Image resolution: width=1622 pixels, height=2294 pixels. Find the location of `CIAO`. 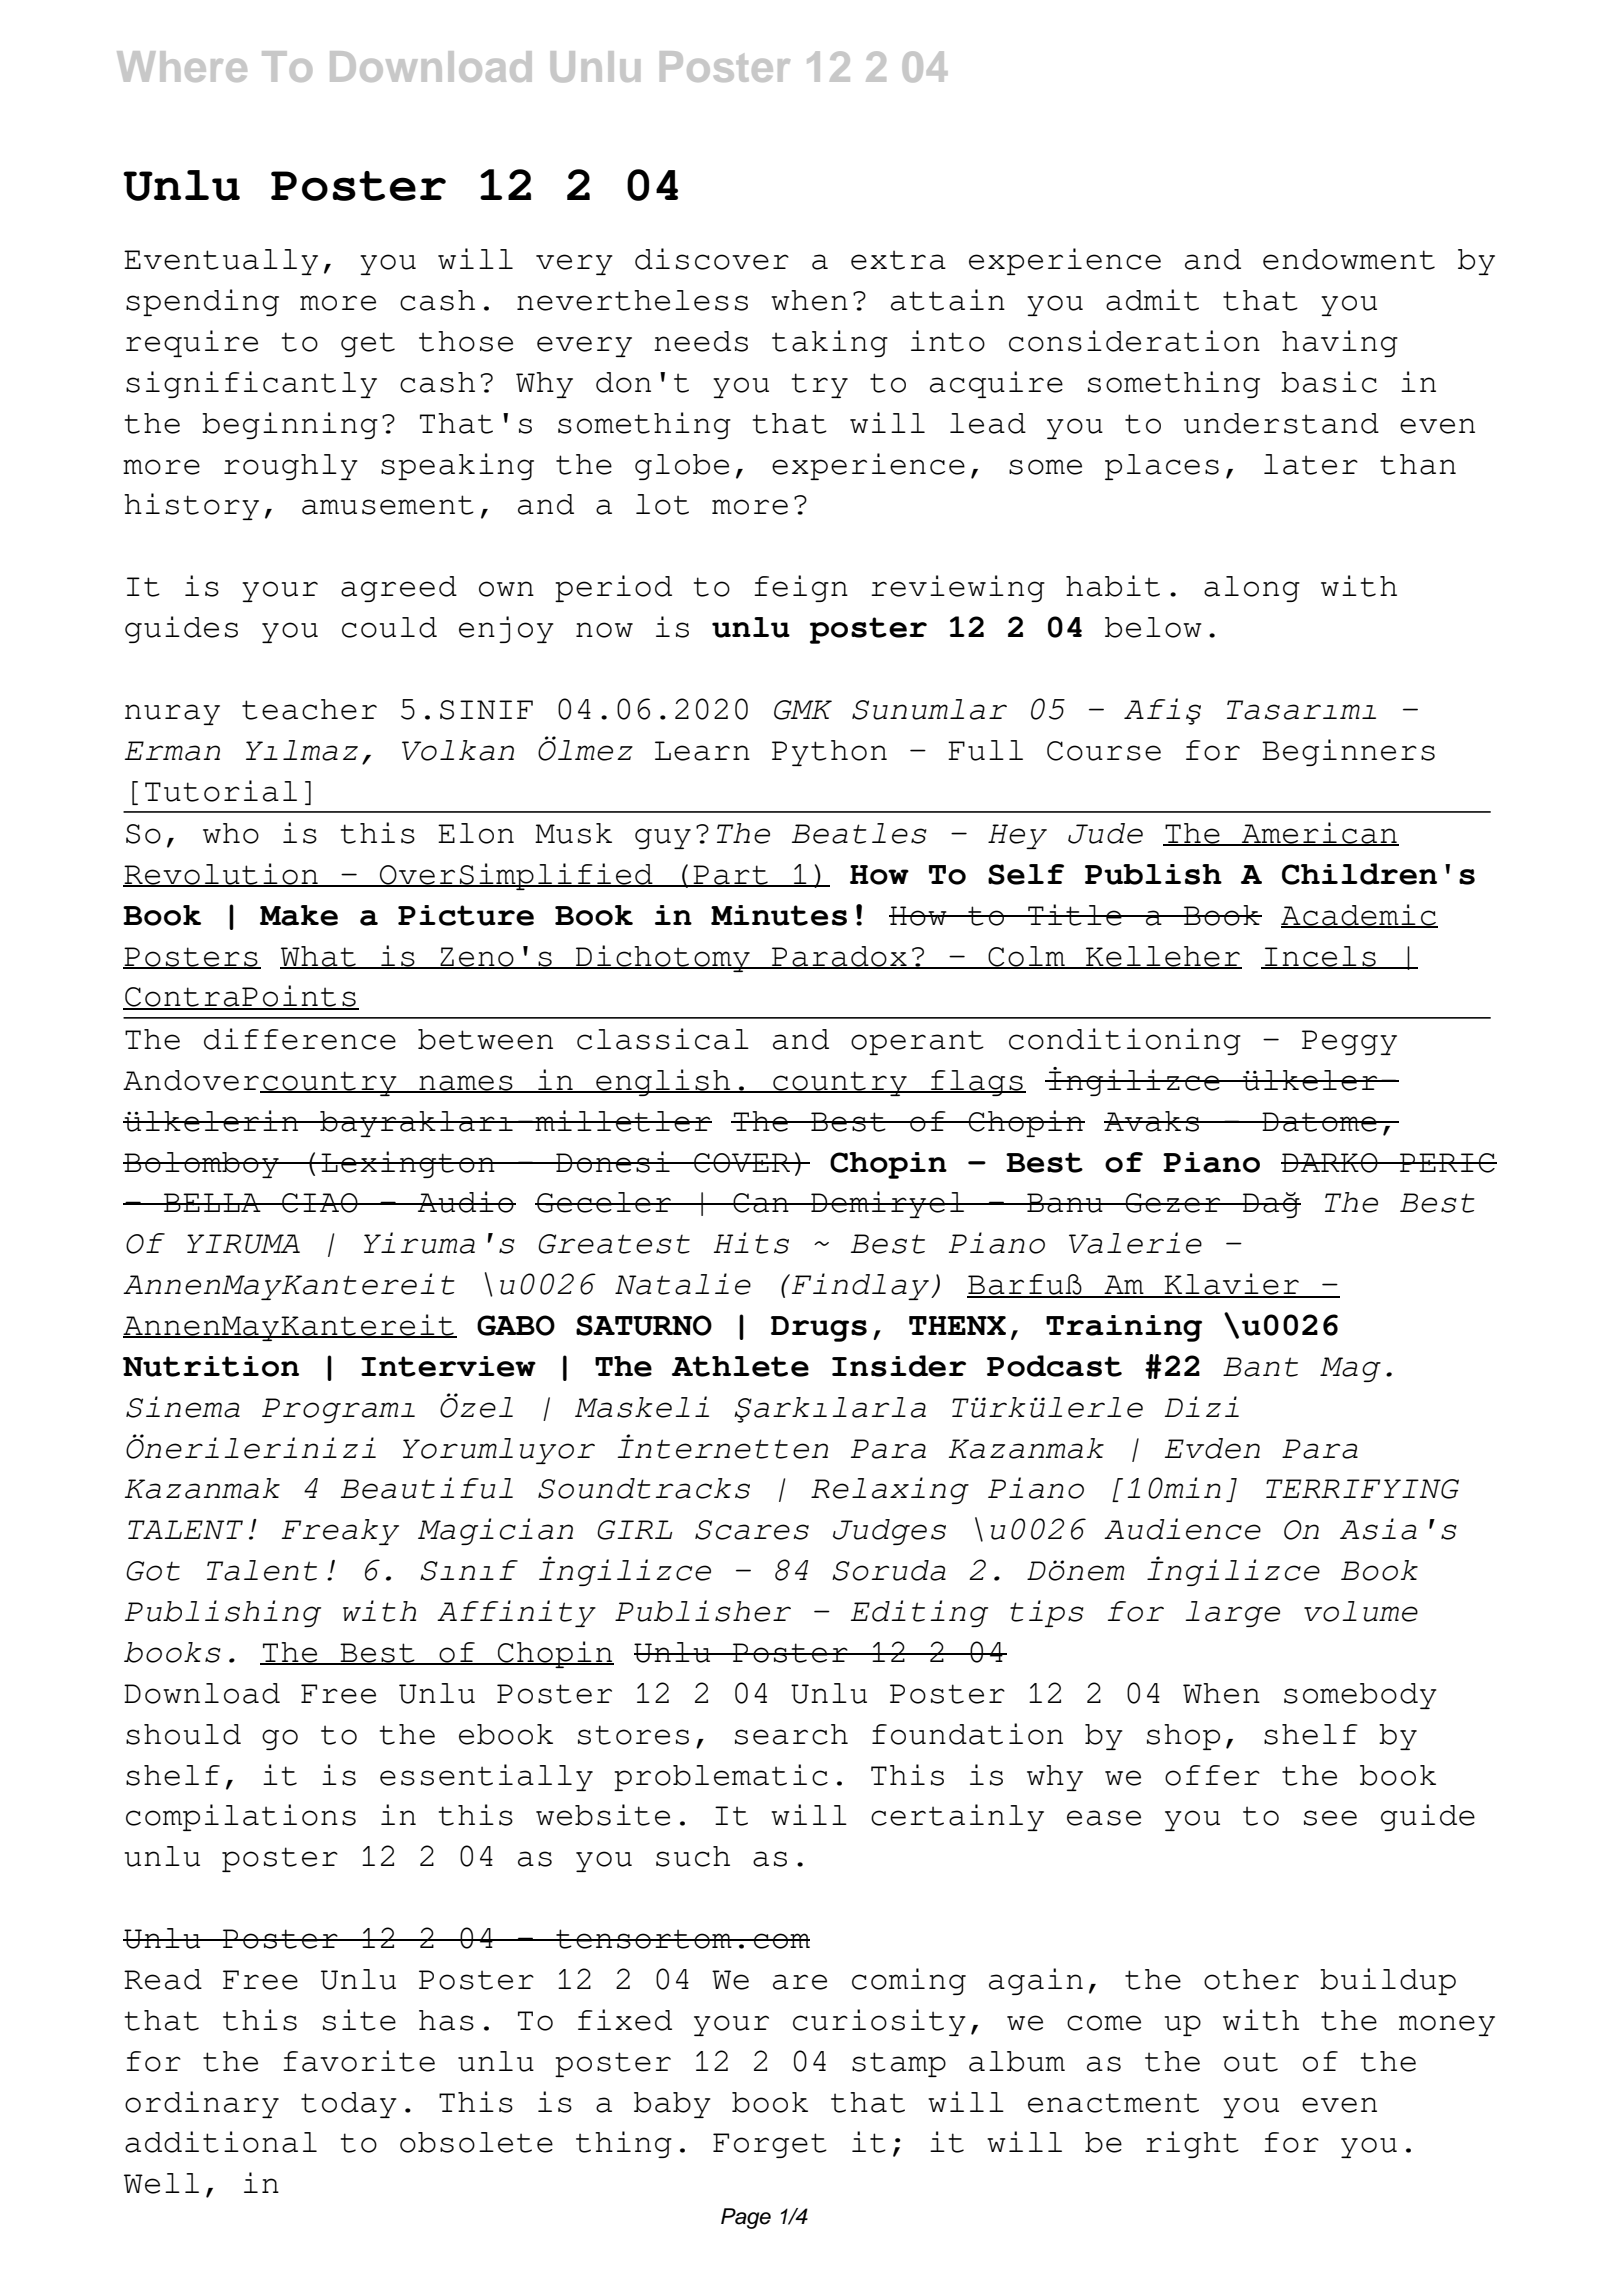

CIAO is located at coordinates (320, 1203).
